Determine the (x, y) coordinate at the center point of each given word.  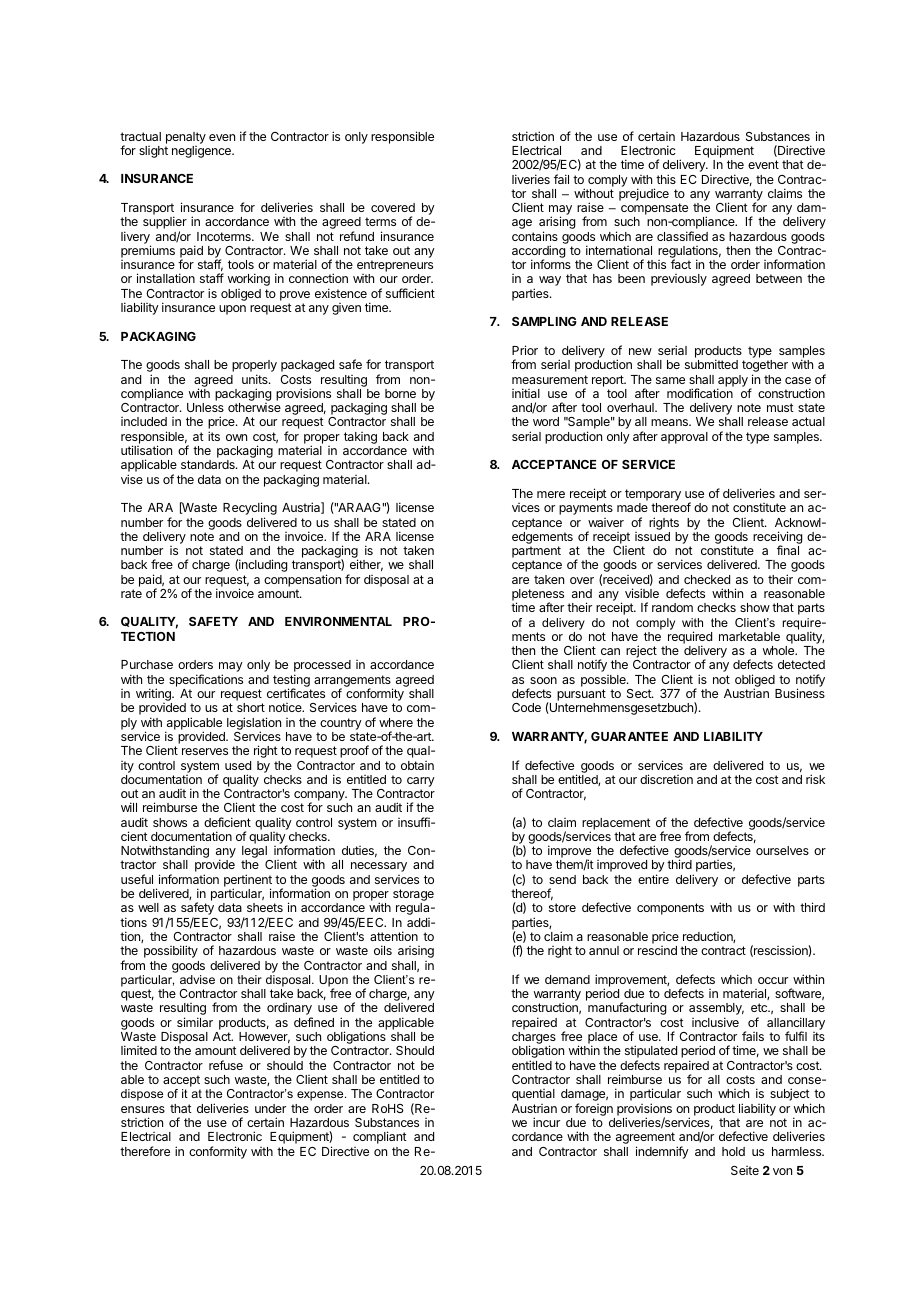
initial (526, 393)
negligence (202, 152)
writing (154, 696)
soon (543, 680)
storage (413, 896)
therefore (145, 1151)
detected (801, 664)
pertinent (248, 881)
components (670, 909)
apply (732, 382)
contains (535, 236)
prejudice (644, 194)
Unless (205, 407)
